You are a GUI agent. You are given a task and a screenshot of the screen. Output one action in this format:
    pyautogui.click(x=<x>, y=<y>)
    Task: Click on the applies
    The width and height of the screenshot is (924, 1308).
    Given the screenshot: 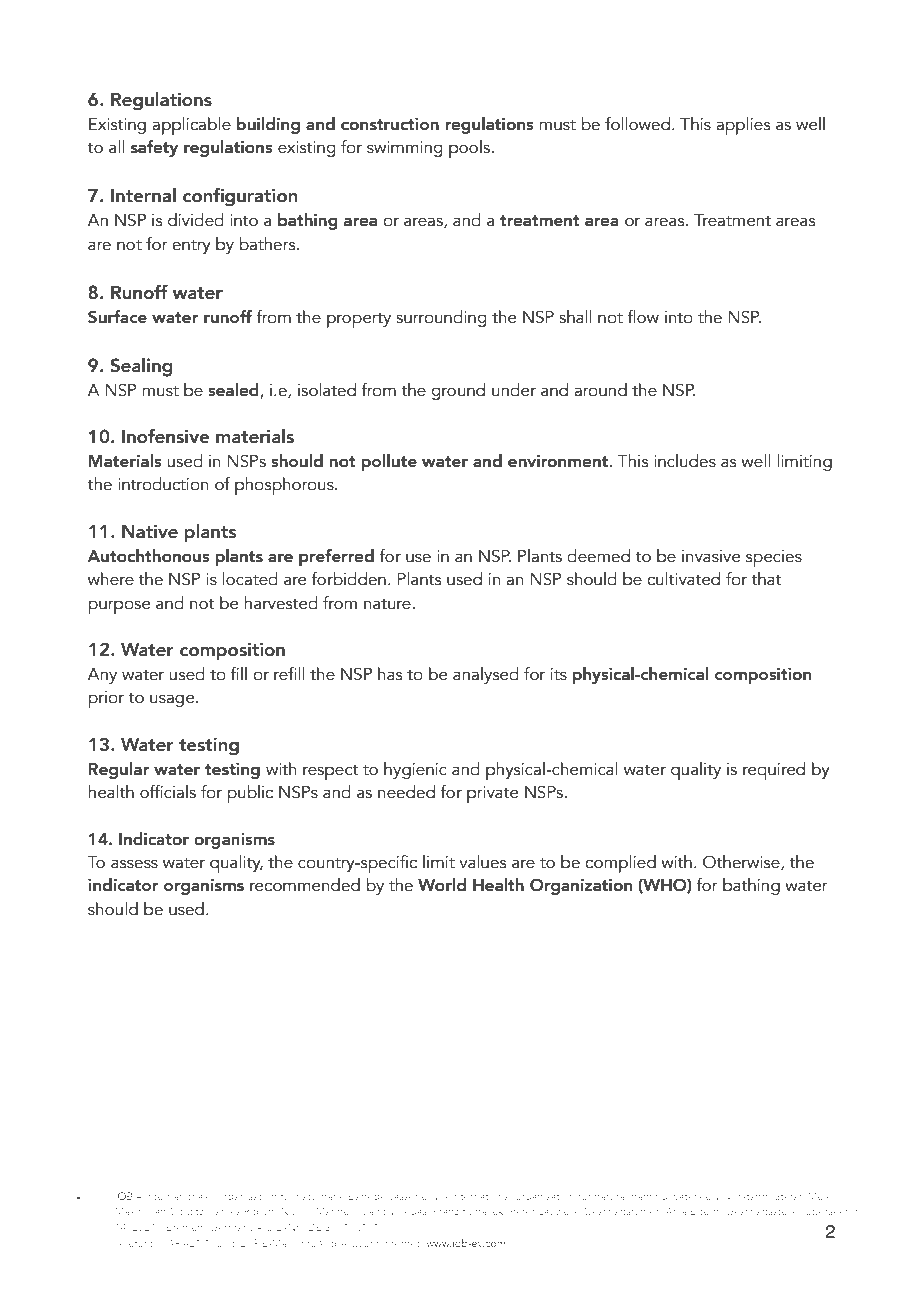 What is the action you would take?
    pyautogui.click(x=743, y=126)
